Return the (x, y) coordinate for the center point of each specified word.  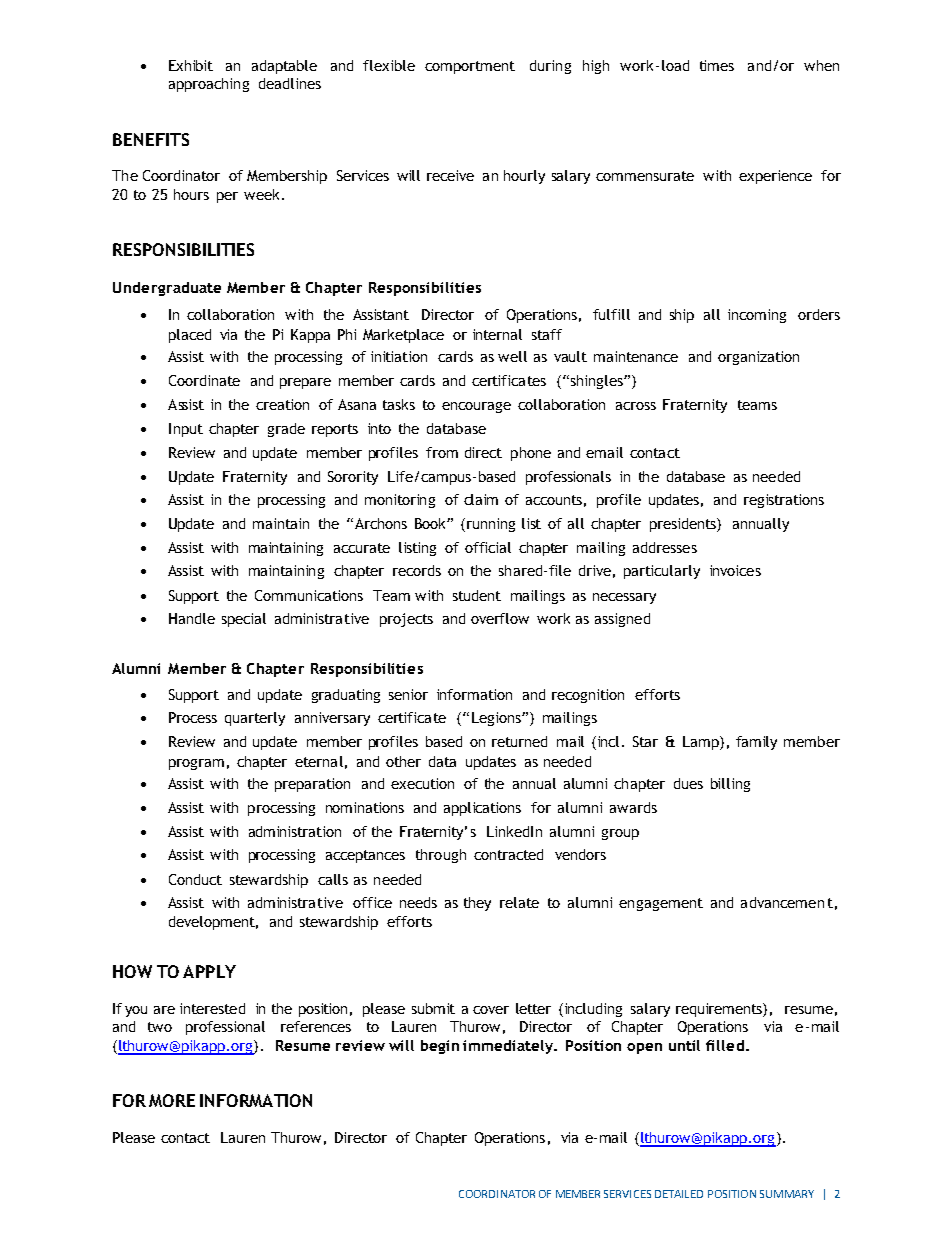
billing (730, 785)
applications (482, 809)
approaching (209, 85)
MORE (172, 1100)
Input (186, 430)
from (442, 452)
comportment (470, 67)
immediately (509, 1047)
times (717, 65)
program (196, 764)
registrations (784, 501)
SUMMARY (787, 1194)
